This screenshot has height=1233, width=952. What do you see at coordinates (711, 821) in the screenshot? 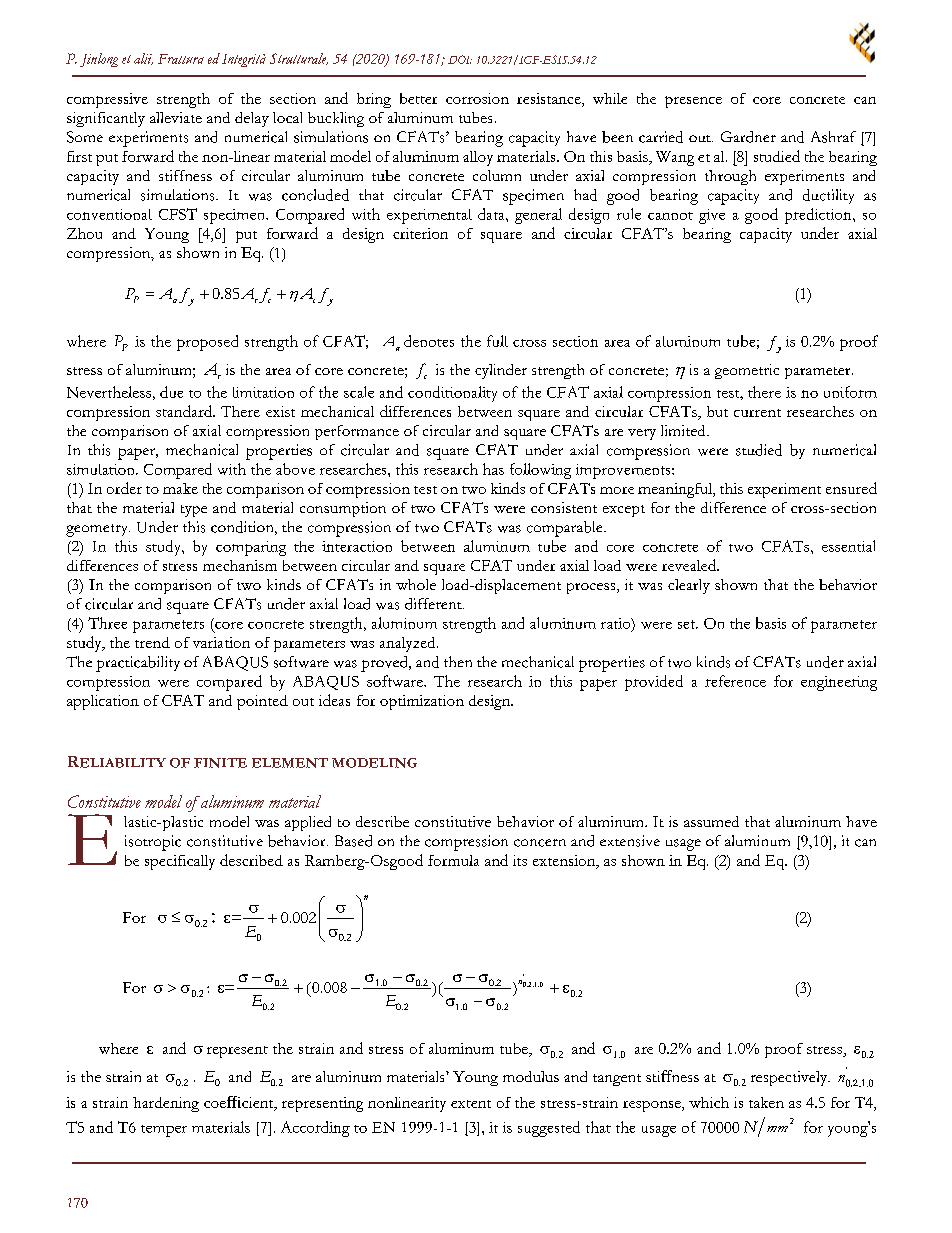
I see `assumed` at bounding box center [711, 821].
